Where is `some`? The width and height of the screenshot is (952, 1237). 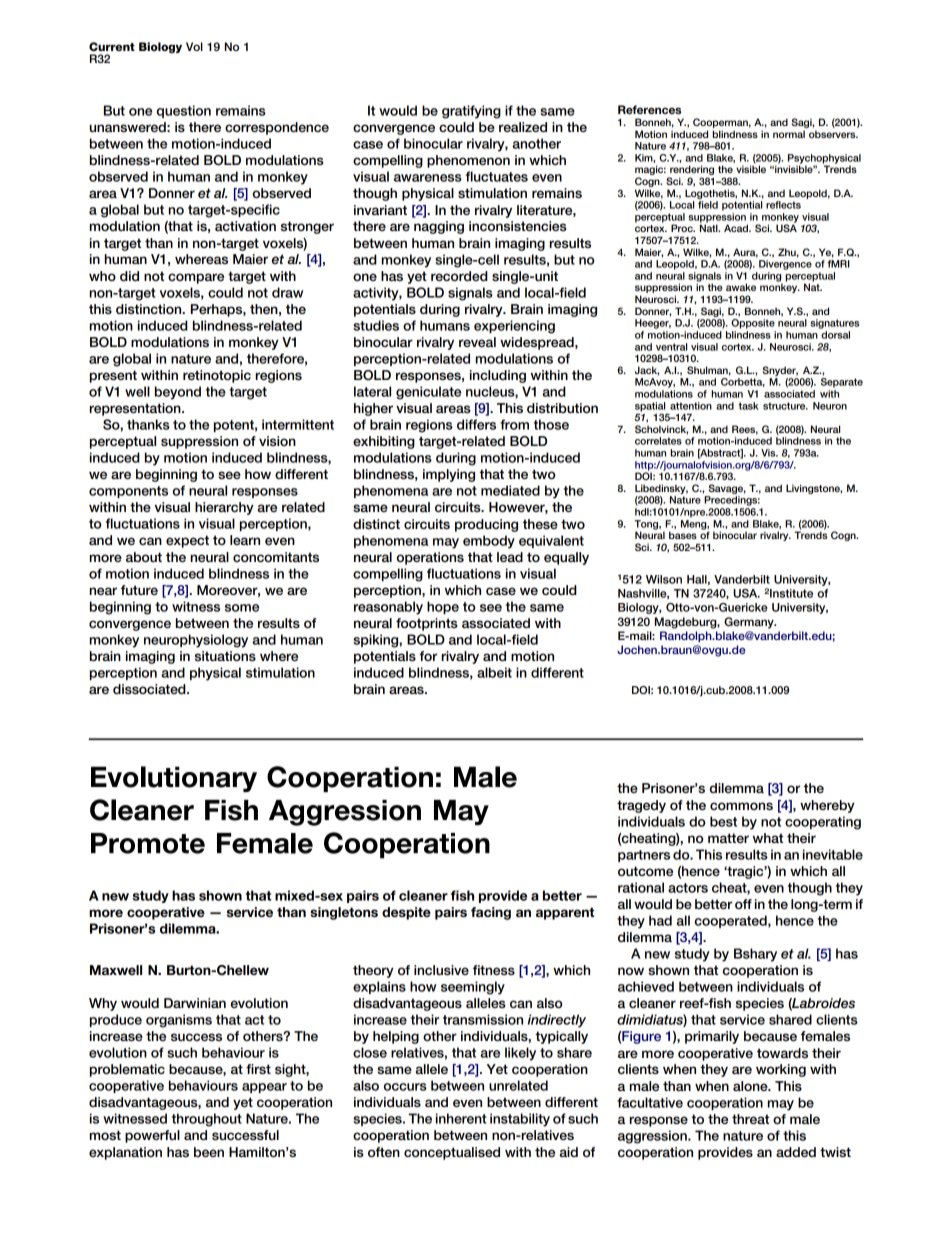 some is located at coordinates (242, 608).
